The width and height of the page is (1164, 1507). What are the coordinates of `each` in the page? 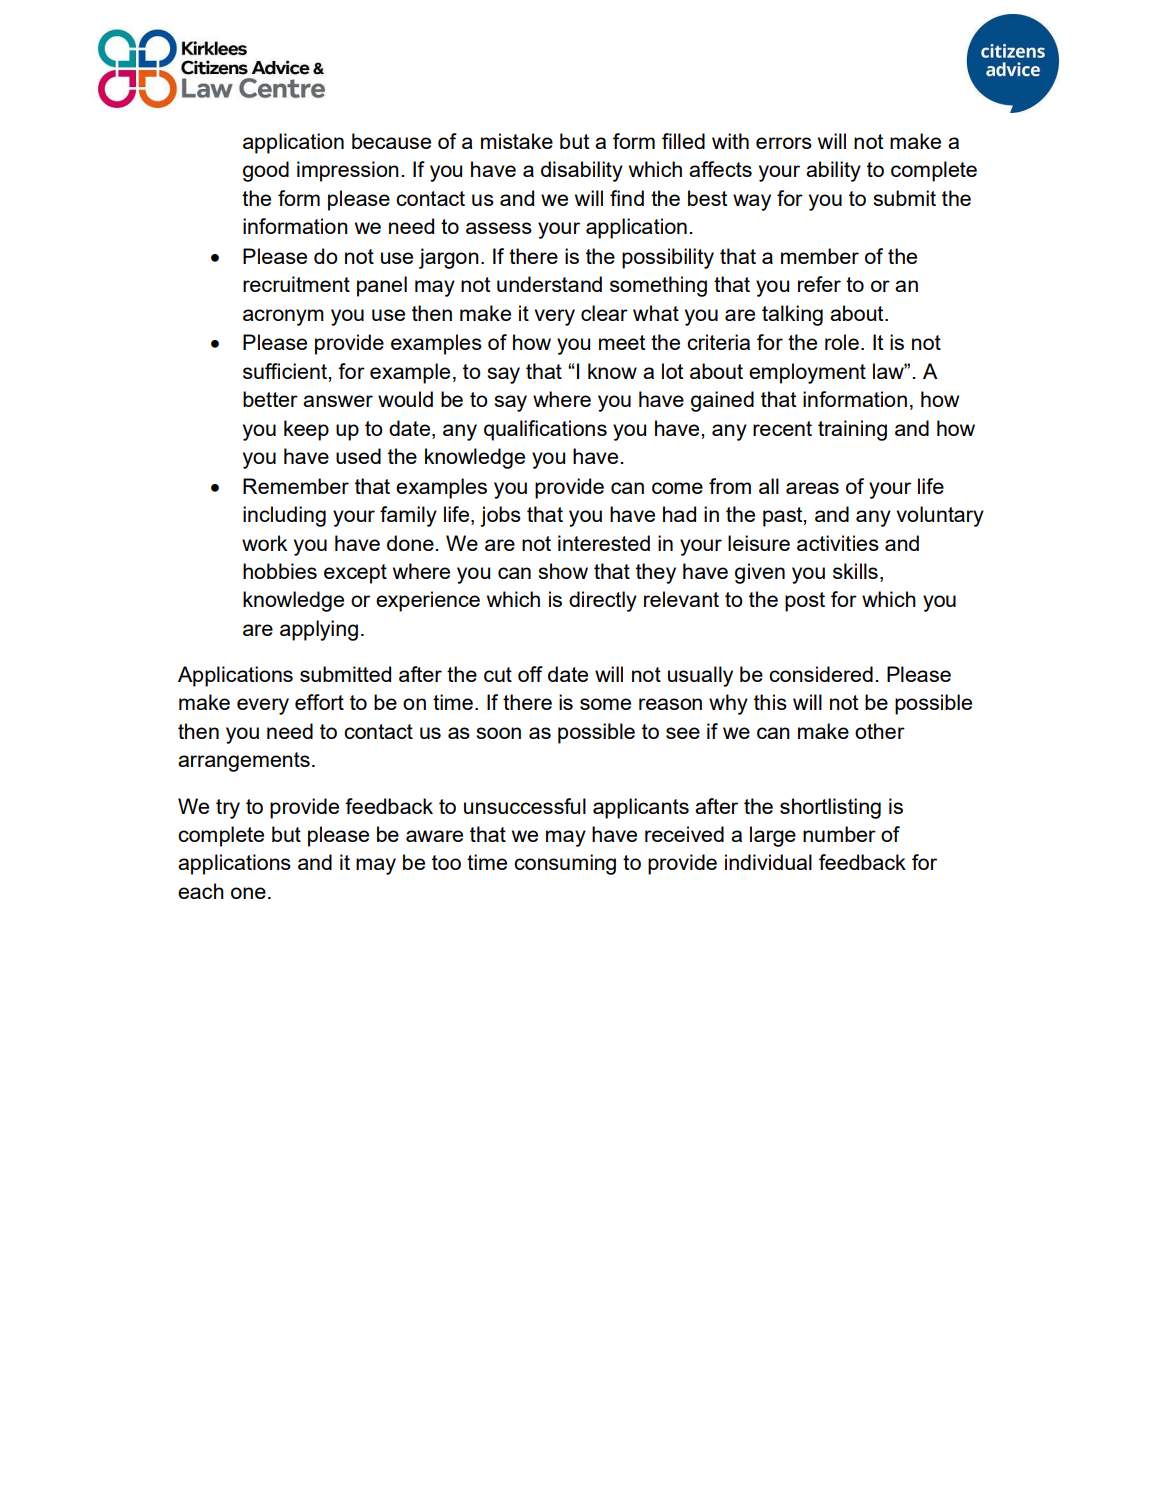 It's located at (201, 891).
